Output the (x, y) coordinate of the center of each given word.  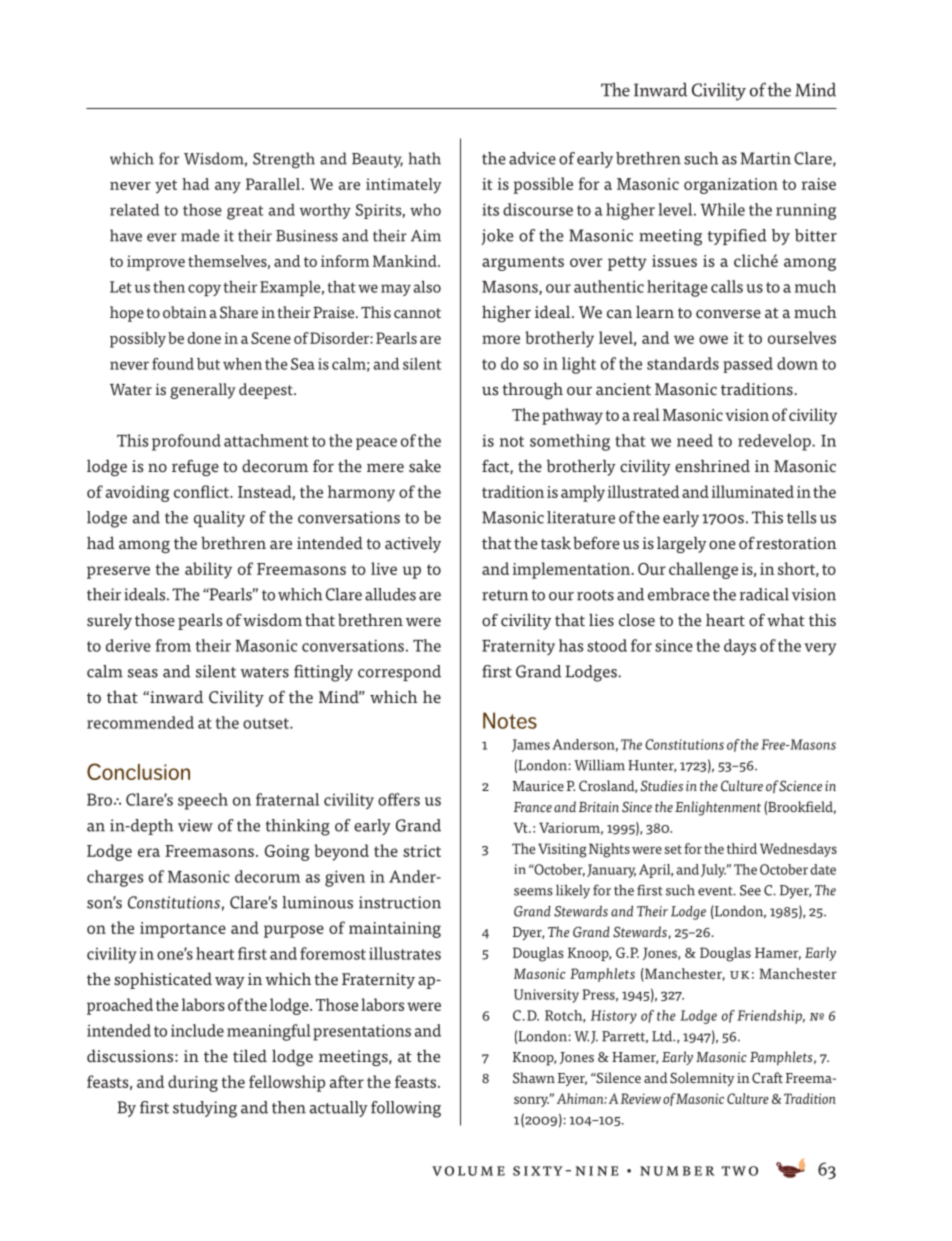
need (695, 440)
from (173, 645)
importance (183, 930)
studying (205, 1109)
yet (166, 187)
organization (731, 186)
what (786, 620)
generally (203, 391)
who (425, 210)
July (713, 871)
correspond (399, 673)
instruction (400, 902)
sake (425, 466)
